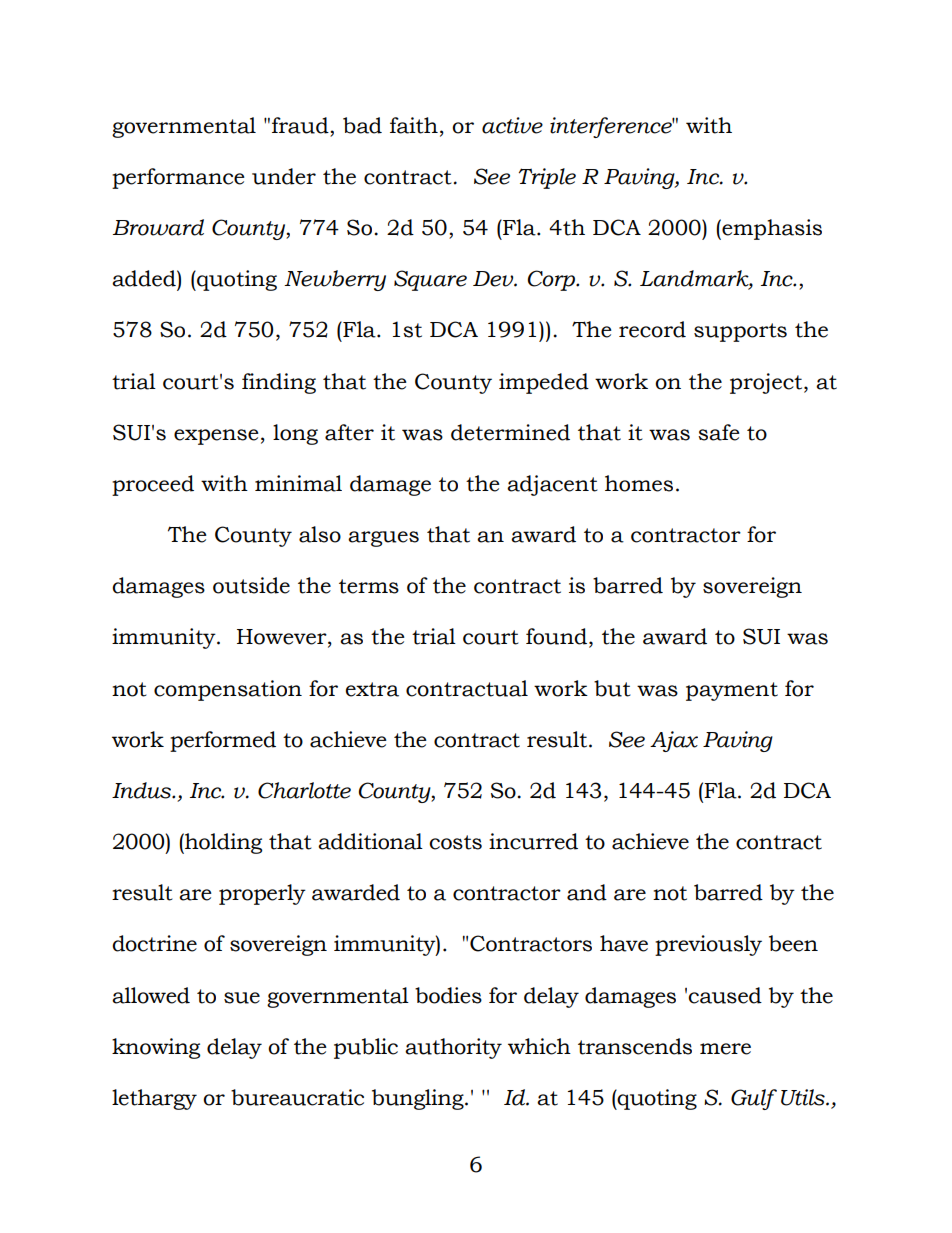 Image resolution: width=952 pixels, height=1233 pixels. Describe the element at coordinates (547, 178) in the screenshot. I see `Triple` at that location.
